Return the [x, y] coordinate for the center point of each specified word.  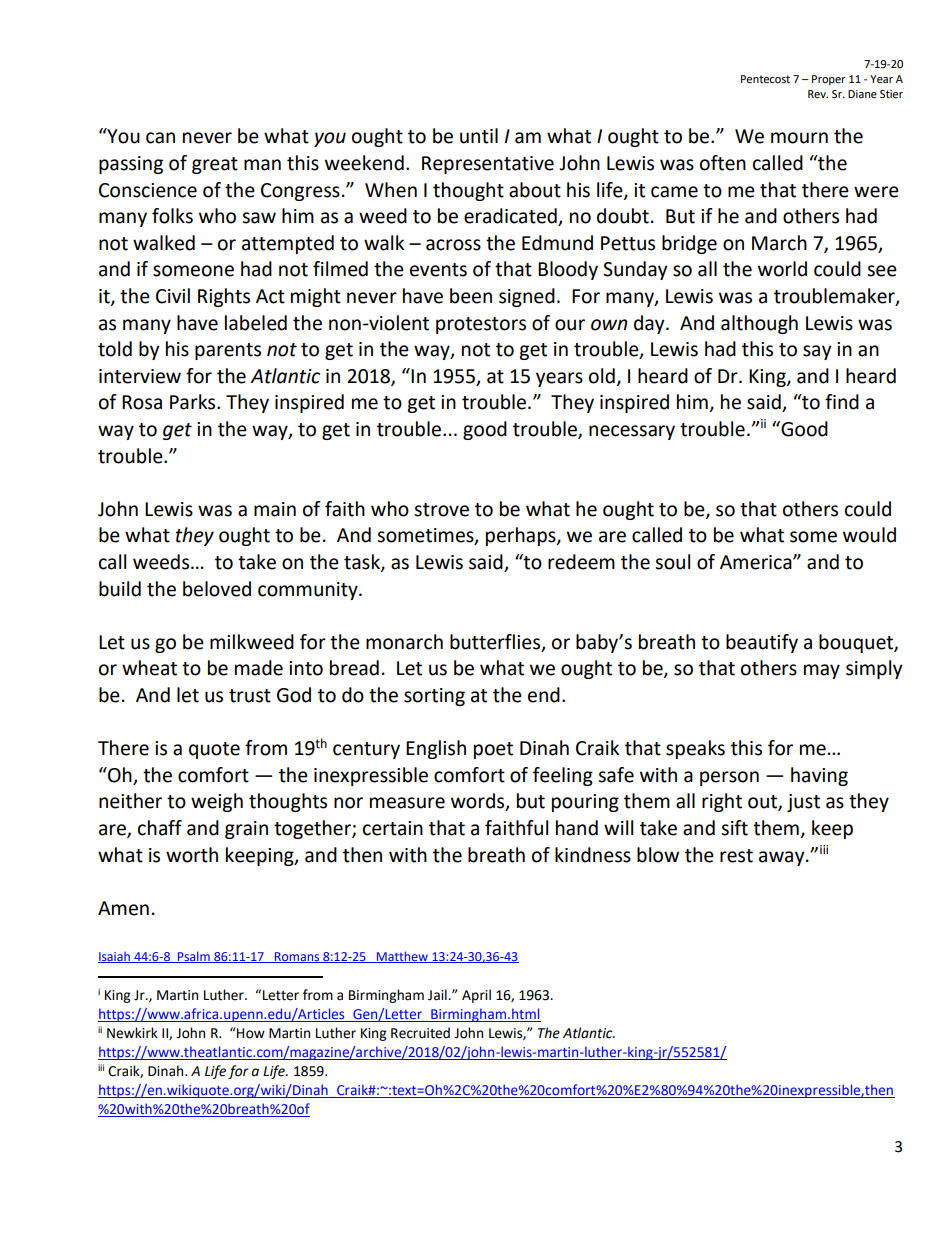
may [822, 671]
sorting [434, 697]
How [250, 1033]
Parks [194, 402]
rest [736, 856]
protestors [481, 325]
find [842, 402]
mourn [799, 138]
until [479, 136]
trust [250, 696]
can [160, 138]
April [476, 996]
